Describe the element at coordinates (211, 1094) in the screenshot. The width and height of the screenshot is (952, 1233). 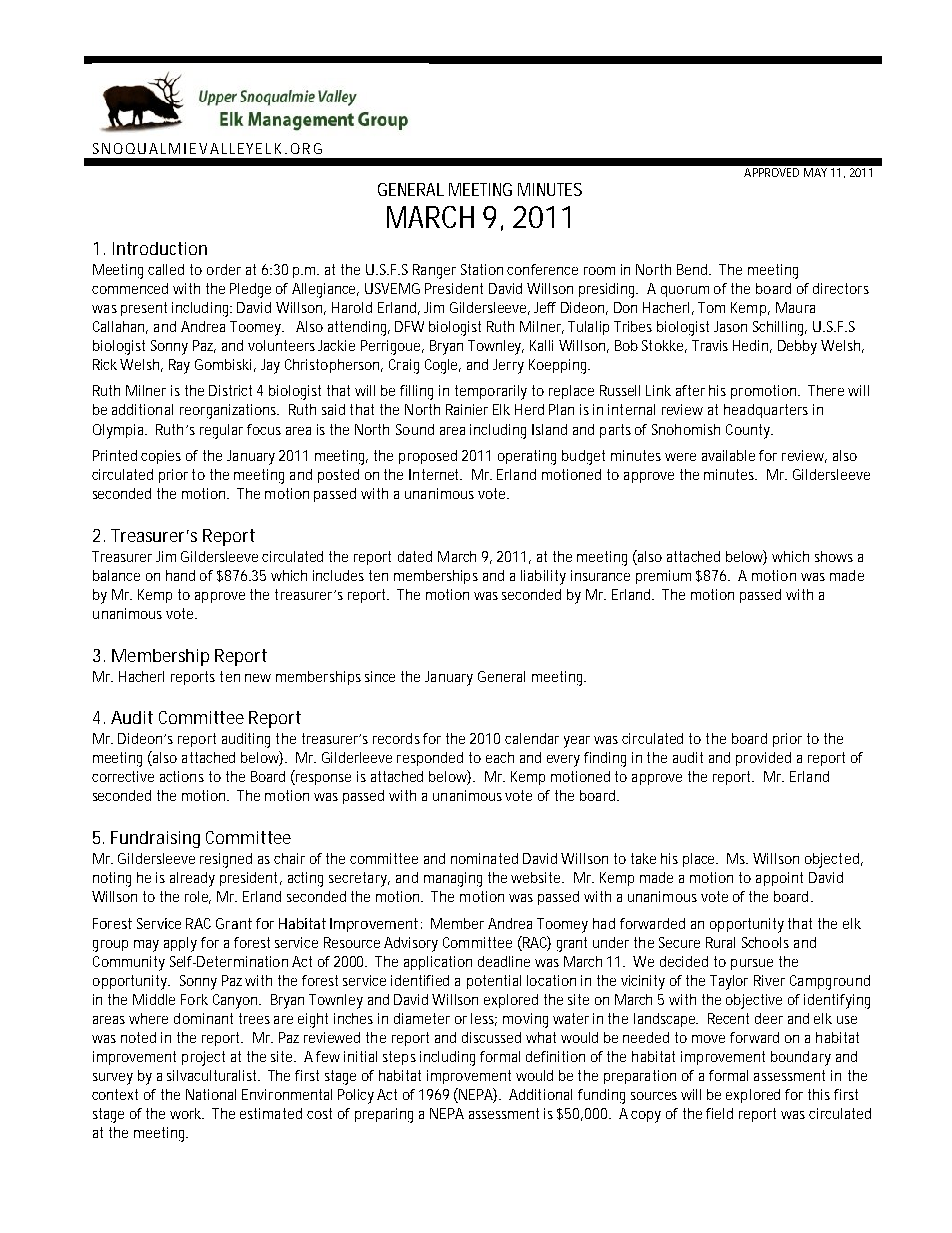
I see `National` at that location.
